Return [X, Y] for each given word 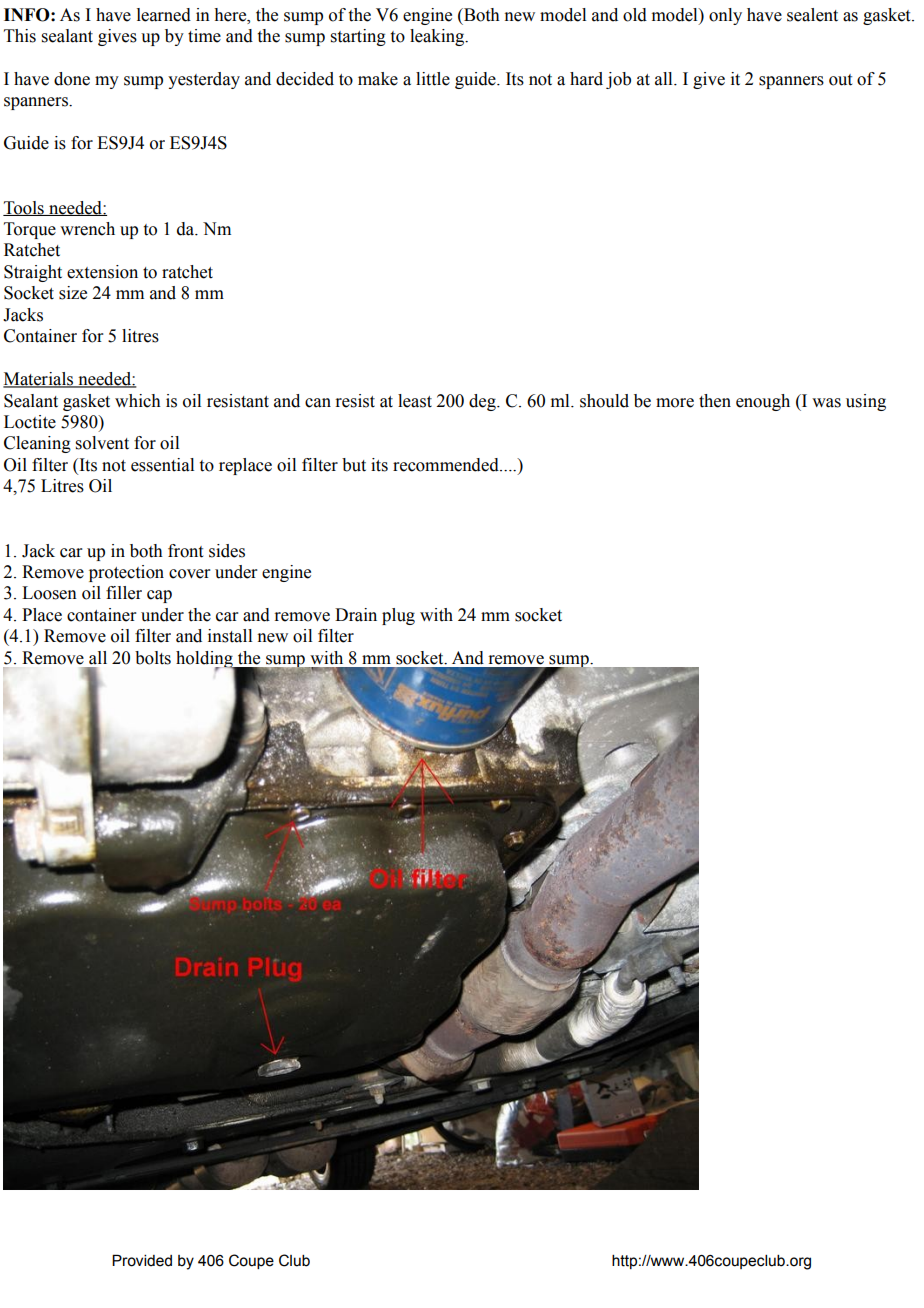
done [72, 79]
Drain [356, 615]
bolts [153, 658]
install [230, 636]
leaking [438, 37]
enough [763, 402]
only [725, 16]
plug [398, 616]
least [415, 401]
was [826, 403]
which [138, 401]
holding [205, 660]
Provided [142, 1260]
